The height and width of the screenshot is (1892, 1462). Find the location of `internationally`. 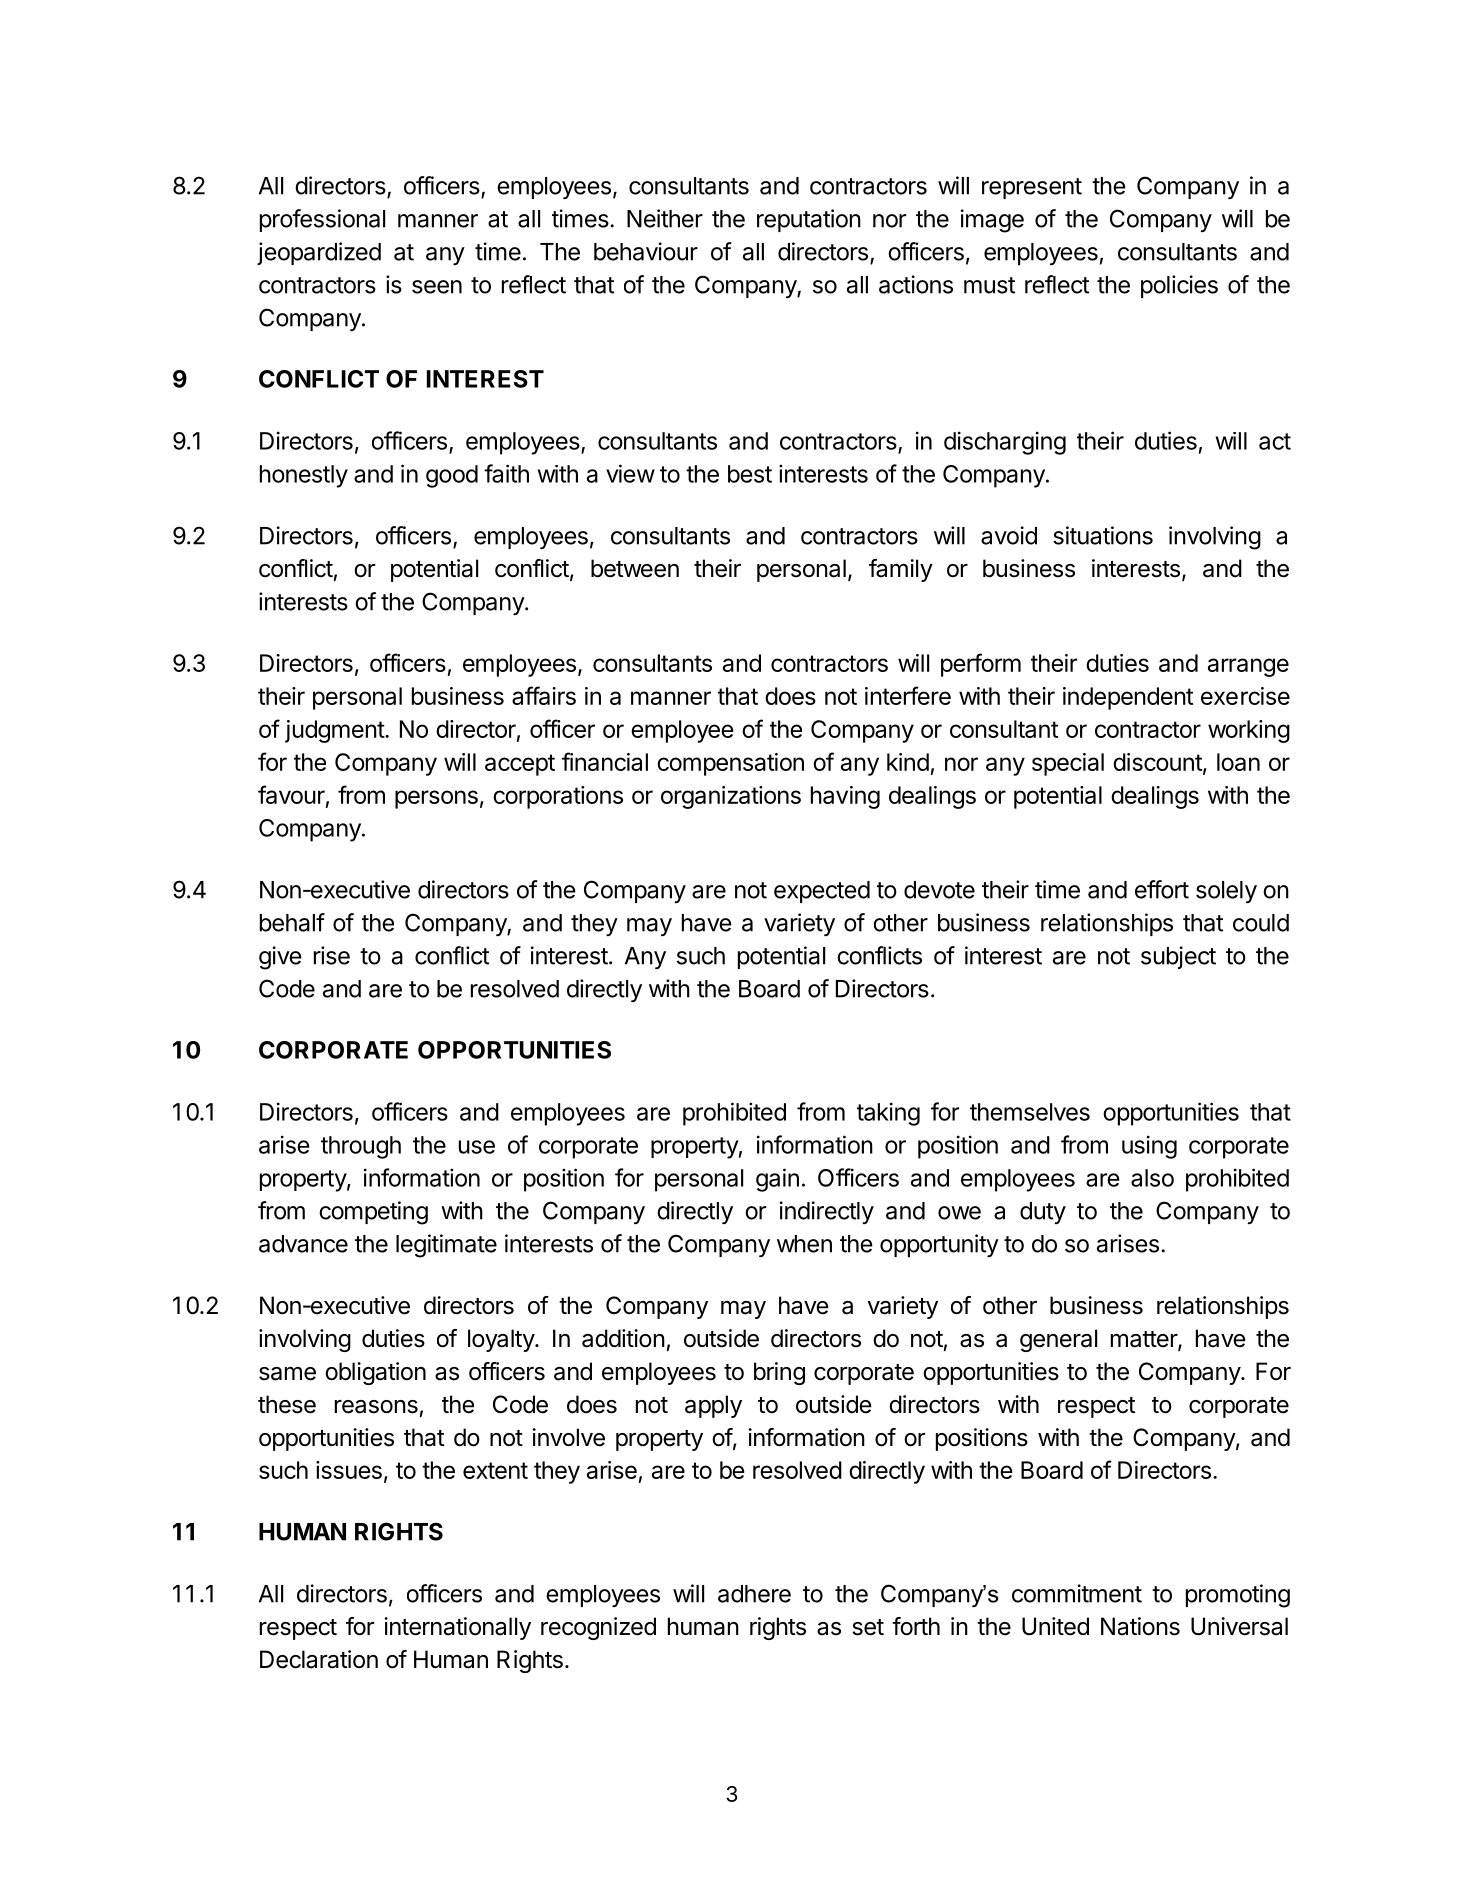

internationally is located at coordinates (457, 1628).
